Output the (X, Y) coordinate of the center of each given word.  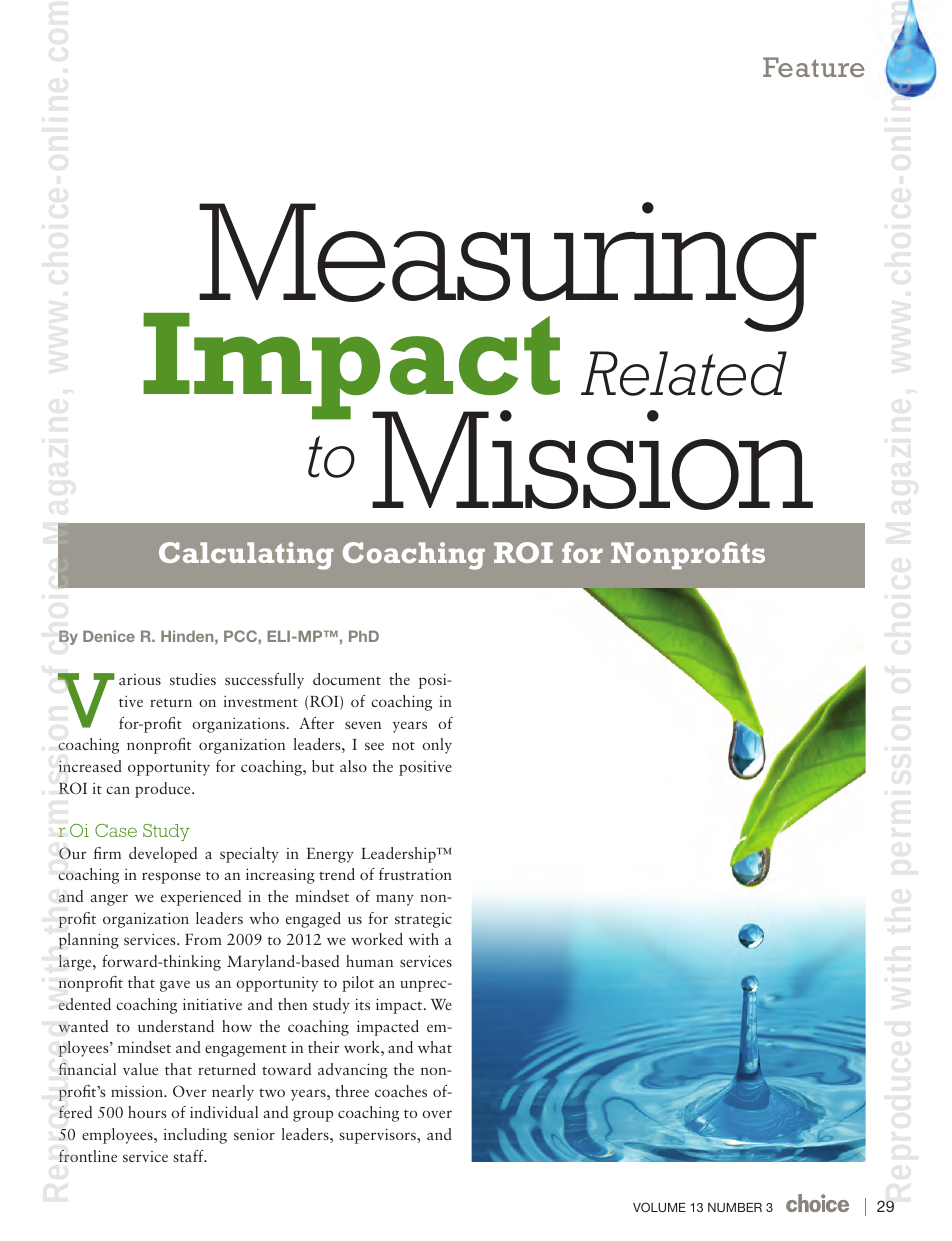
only (437, 746)
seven (363, 725)
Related (684, 373)
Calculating (246, 556)
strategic (423, 920)
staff (189, 1156)
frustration (415, 874)
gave (175, 986)
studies (193, 679)
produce (164, 790)
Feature (813, 67)
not (403, 746)
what (435, 1047)
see (374, 746)
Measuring (507, 268)
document (347, 679)
